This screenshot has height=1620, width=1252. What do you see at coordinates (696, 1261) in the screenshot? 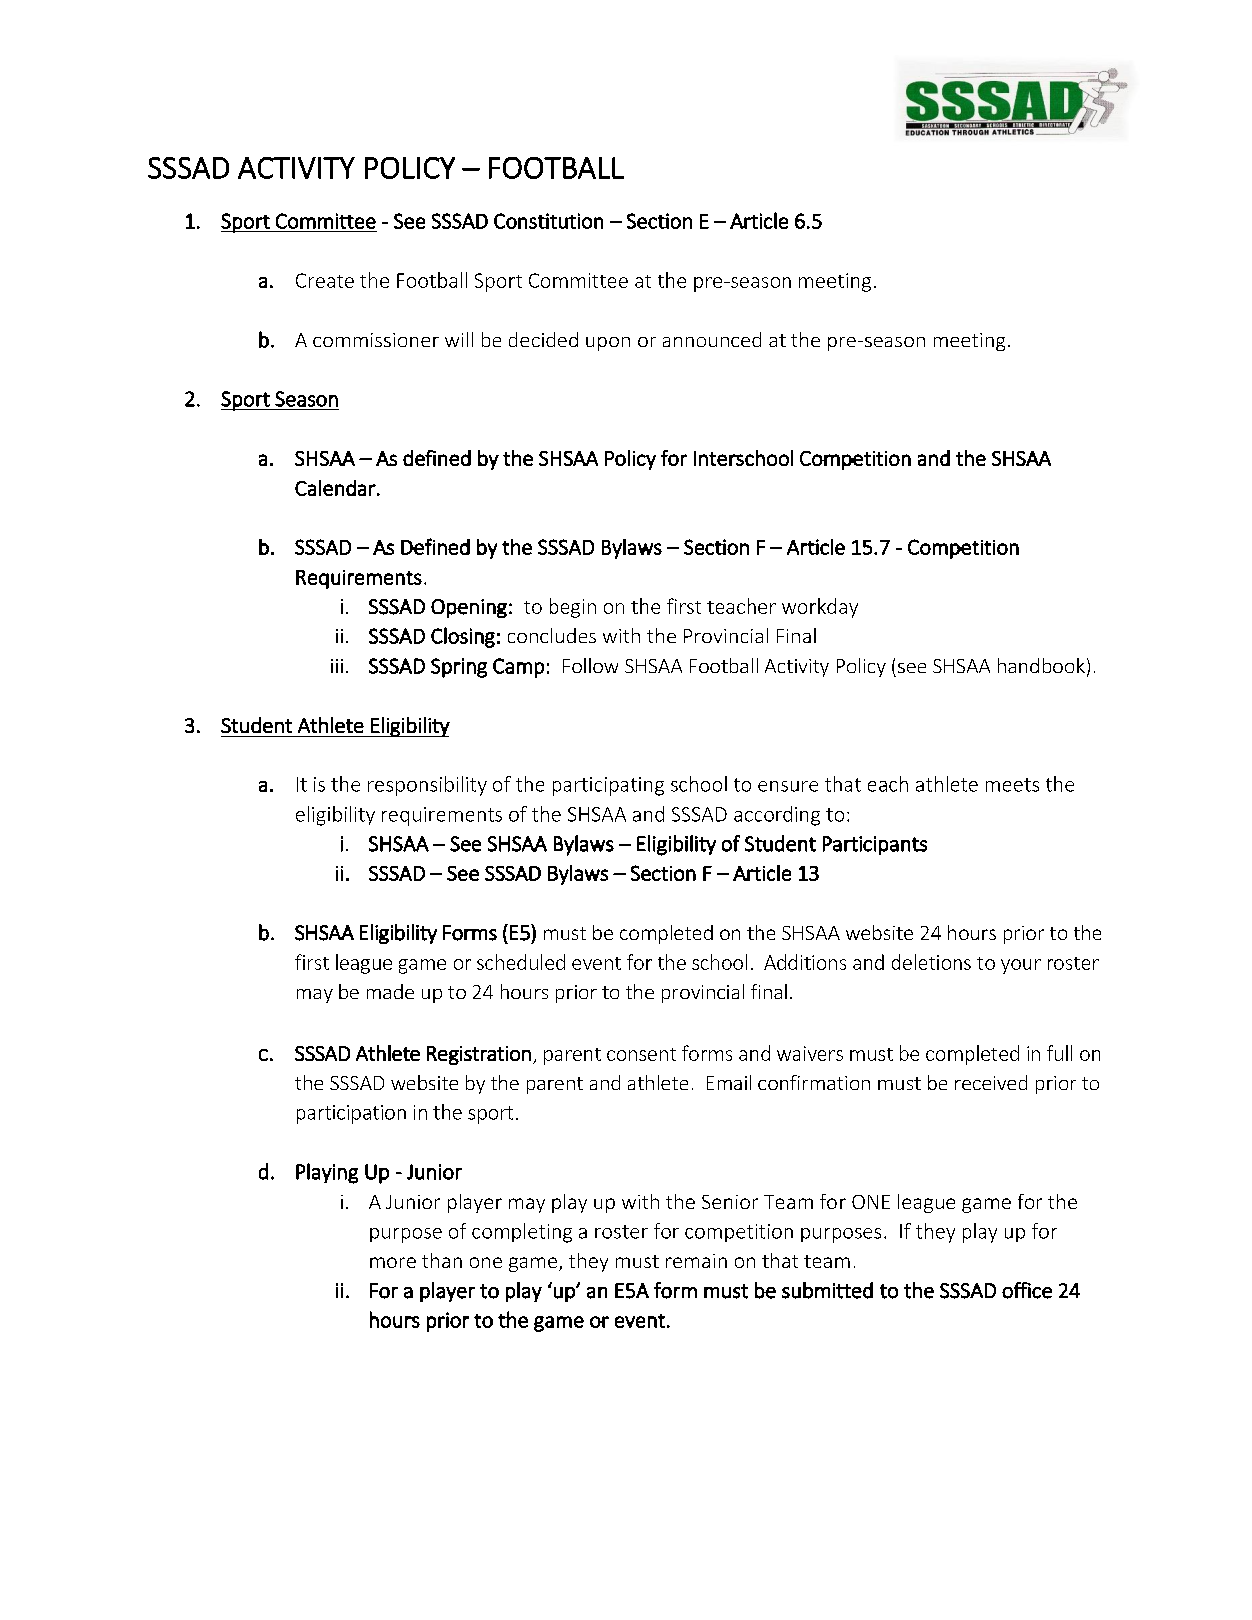
I see `remain` at bounding box center [696, 1261].
